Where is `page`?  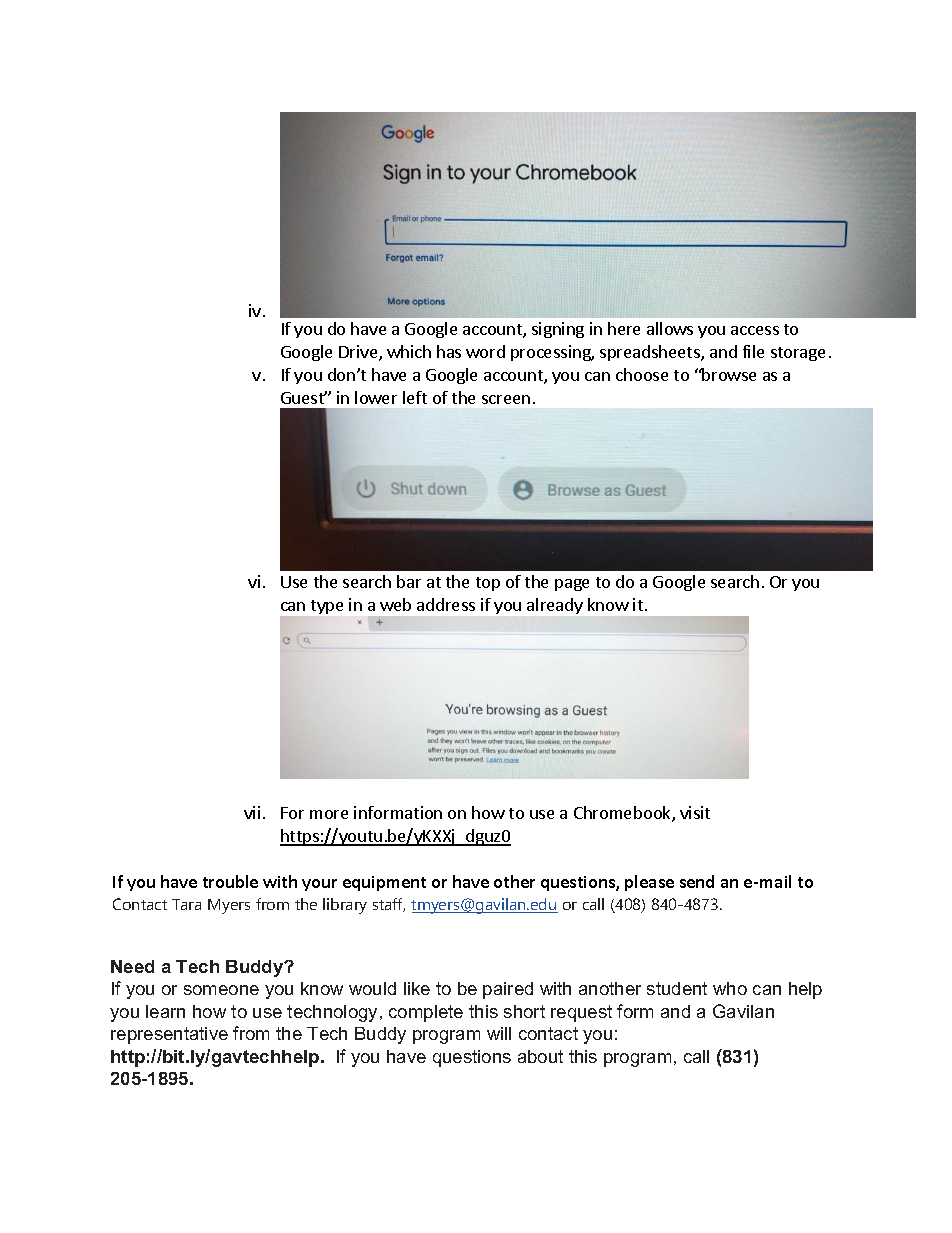 page is located at coordinates (572, 585).
